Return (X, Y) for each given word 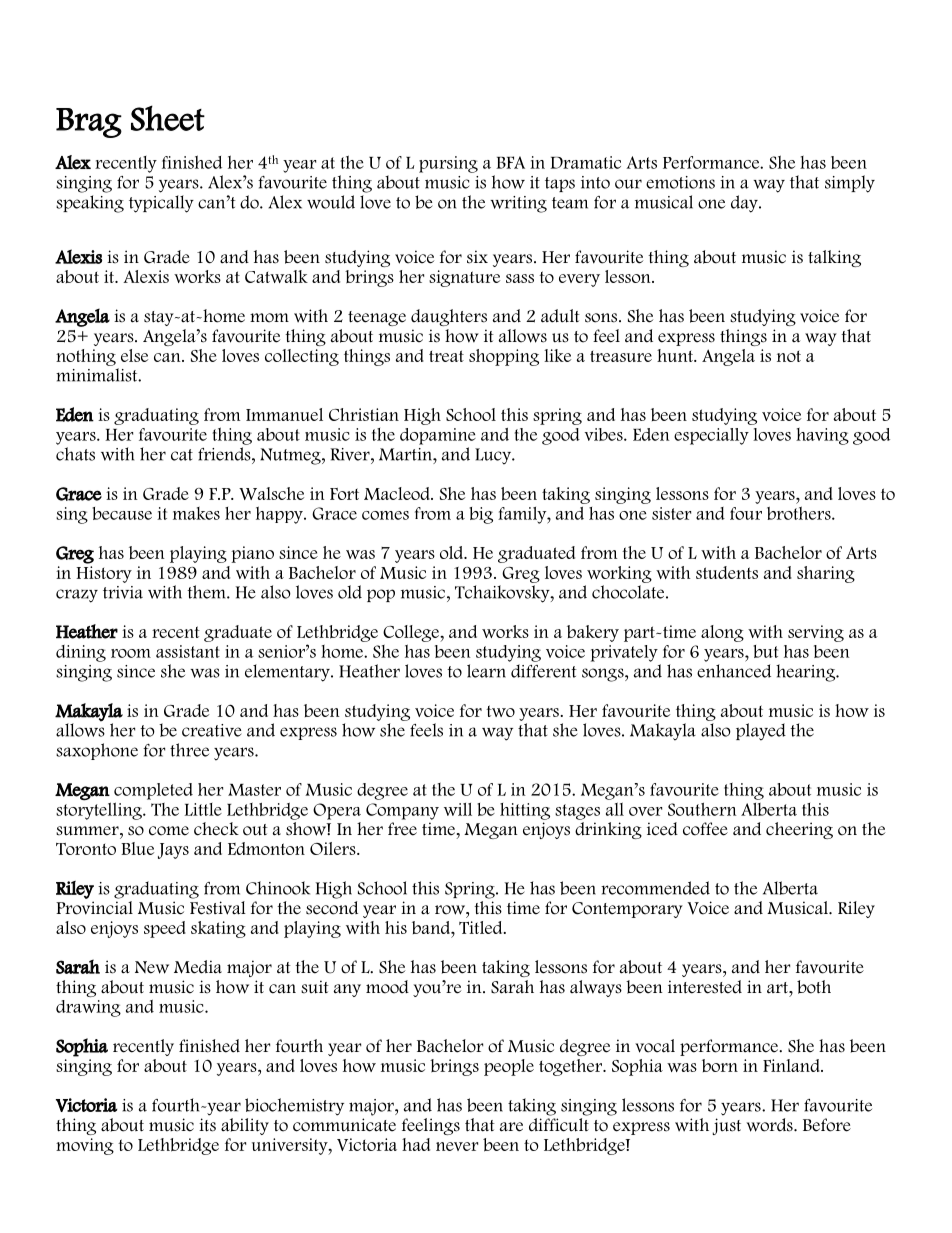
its (207, 1125)
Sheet (168, 118)
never (457, 1146)
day (745, 204)
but (765, 651)
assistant (188, 651)
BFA (510, 162)
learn (486, 671)
